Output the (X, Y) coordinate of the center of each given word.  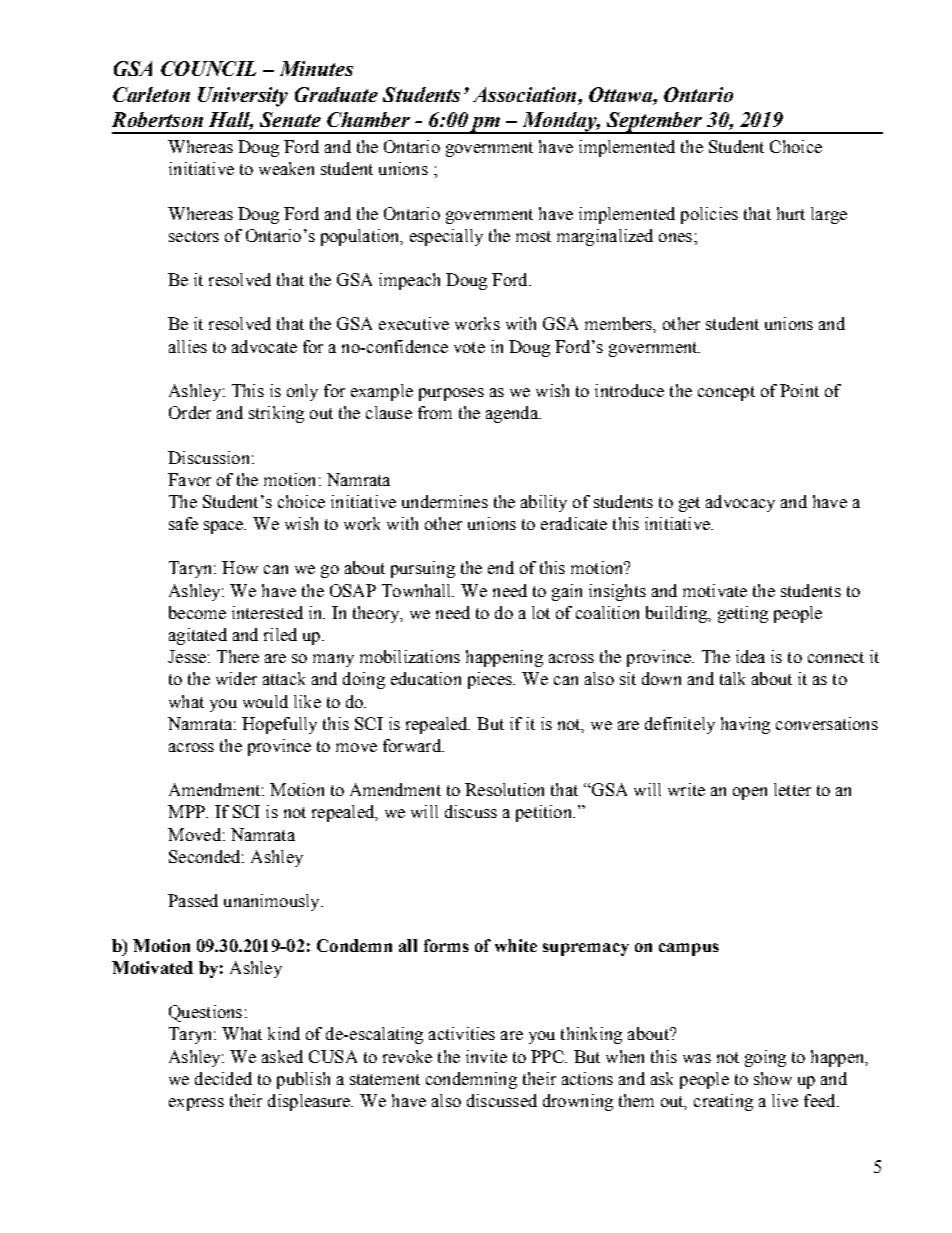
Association (526, 94)
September (654, 123)
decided (223, 1078)
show (773, 1078)
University (243, 97)
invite (486, 1056)
